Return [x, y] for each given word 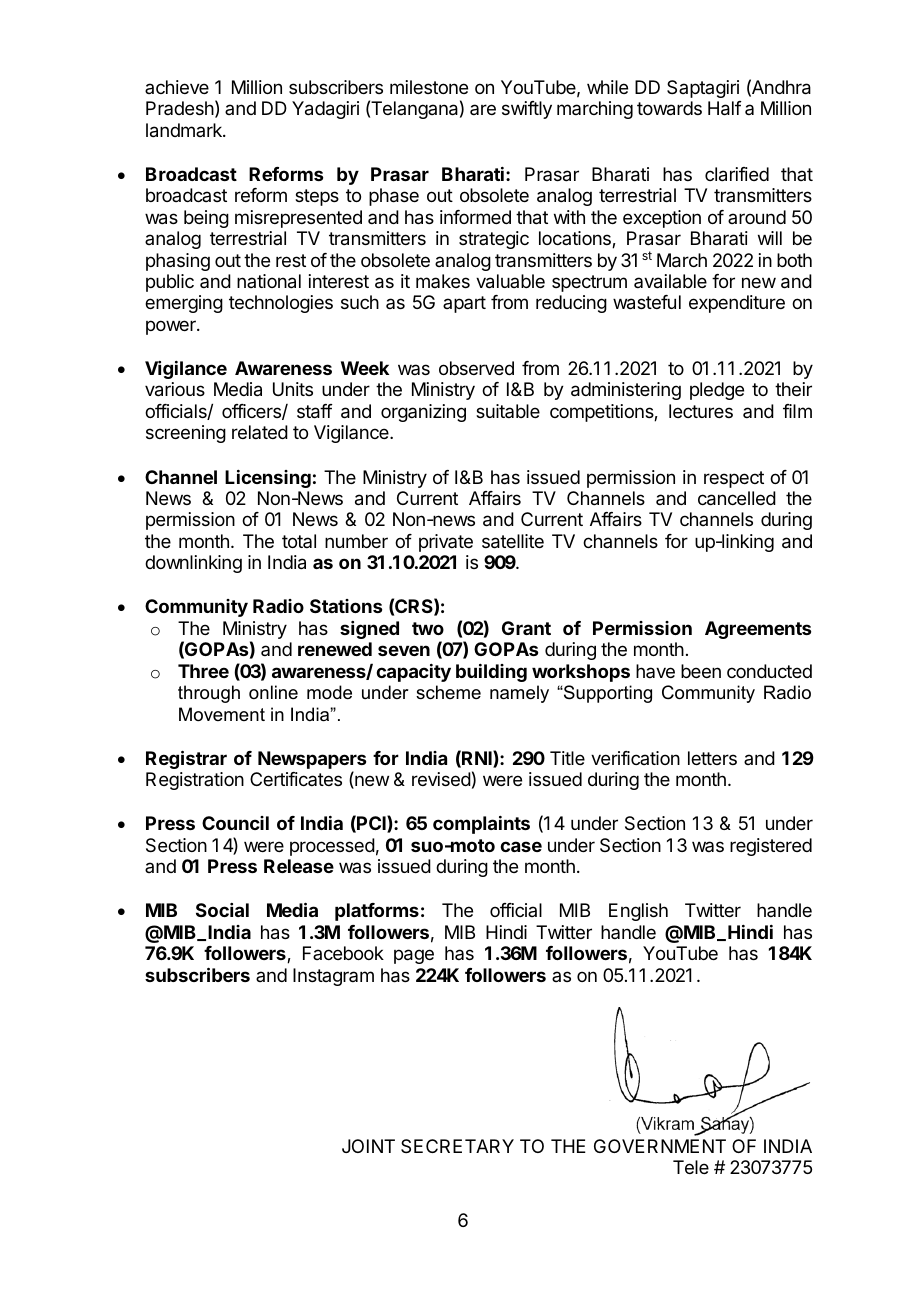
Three [203, 671]
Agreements [758, 630]
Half [725, 108]
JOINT [368, 1146]
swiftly [527, 110]
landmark [185, 130]
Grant [526, 628]
